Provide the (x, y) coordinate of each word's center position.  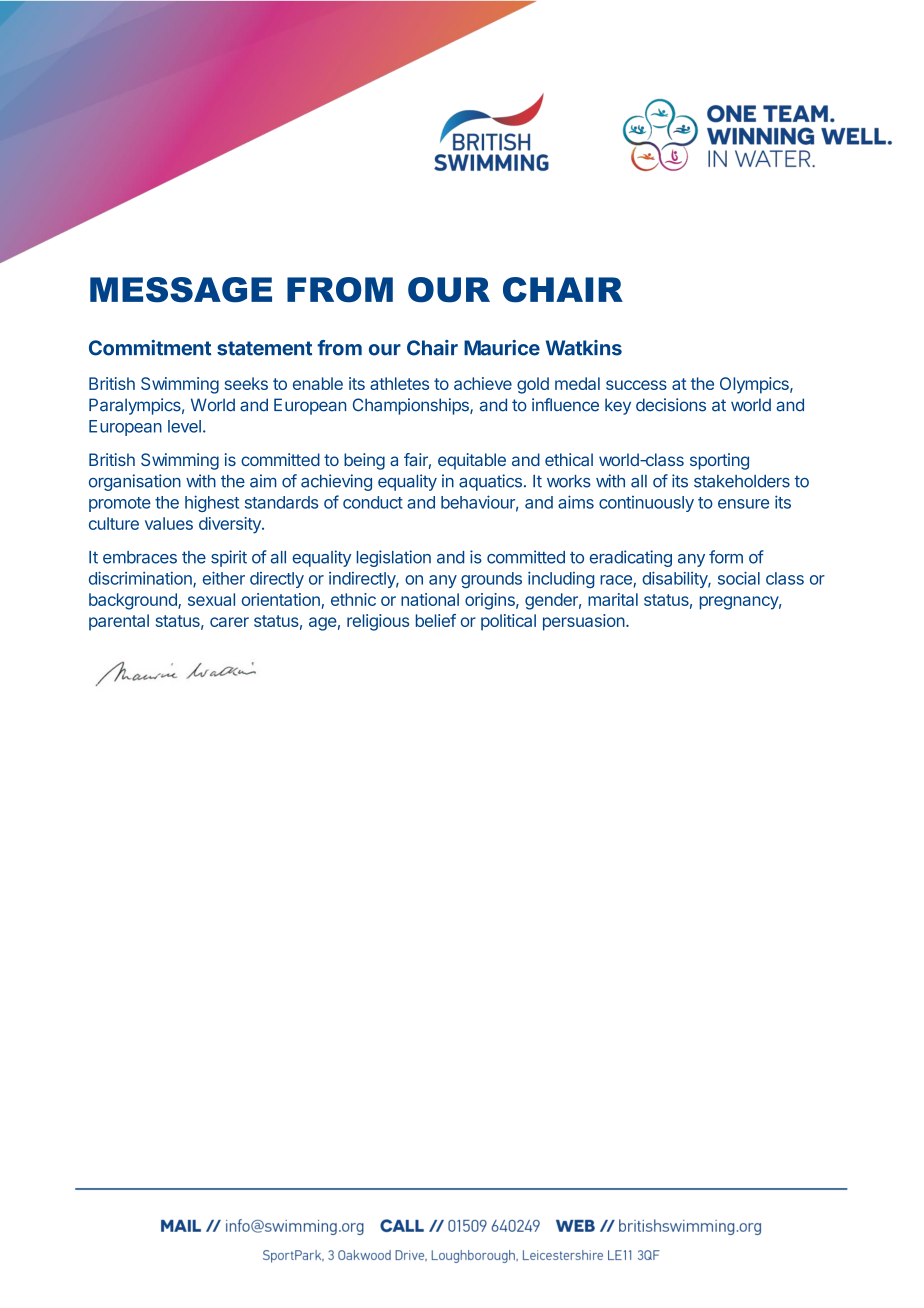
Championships (412, 406)
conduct (373, 502)
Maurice (502, 348)
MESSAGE (181, 290)
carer (229, 622)
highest (212, 503)
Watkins (584, 348)
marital (613, 599)
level (184, 426)
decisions (671, 405)
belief (436, 620)
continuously (646, 504)
